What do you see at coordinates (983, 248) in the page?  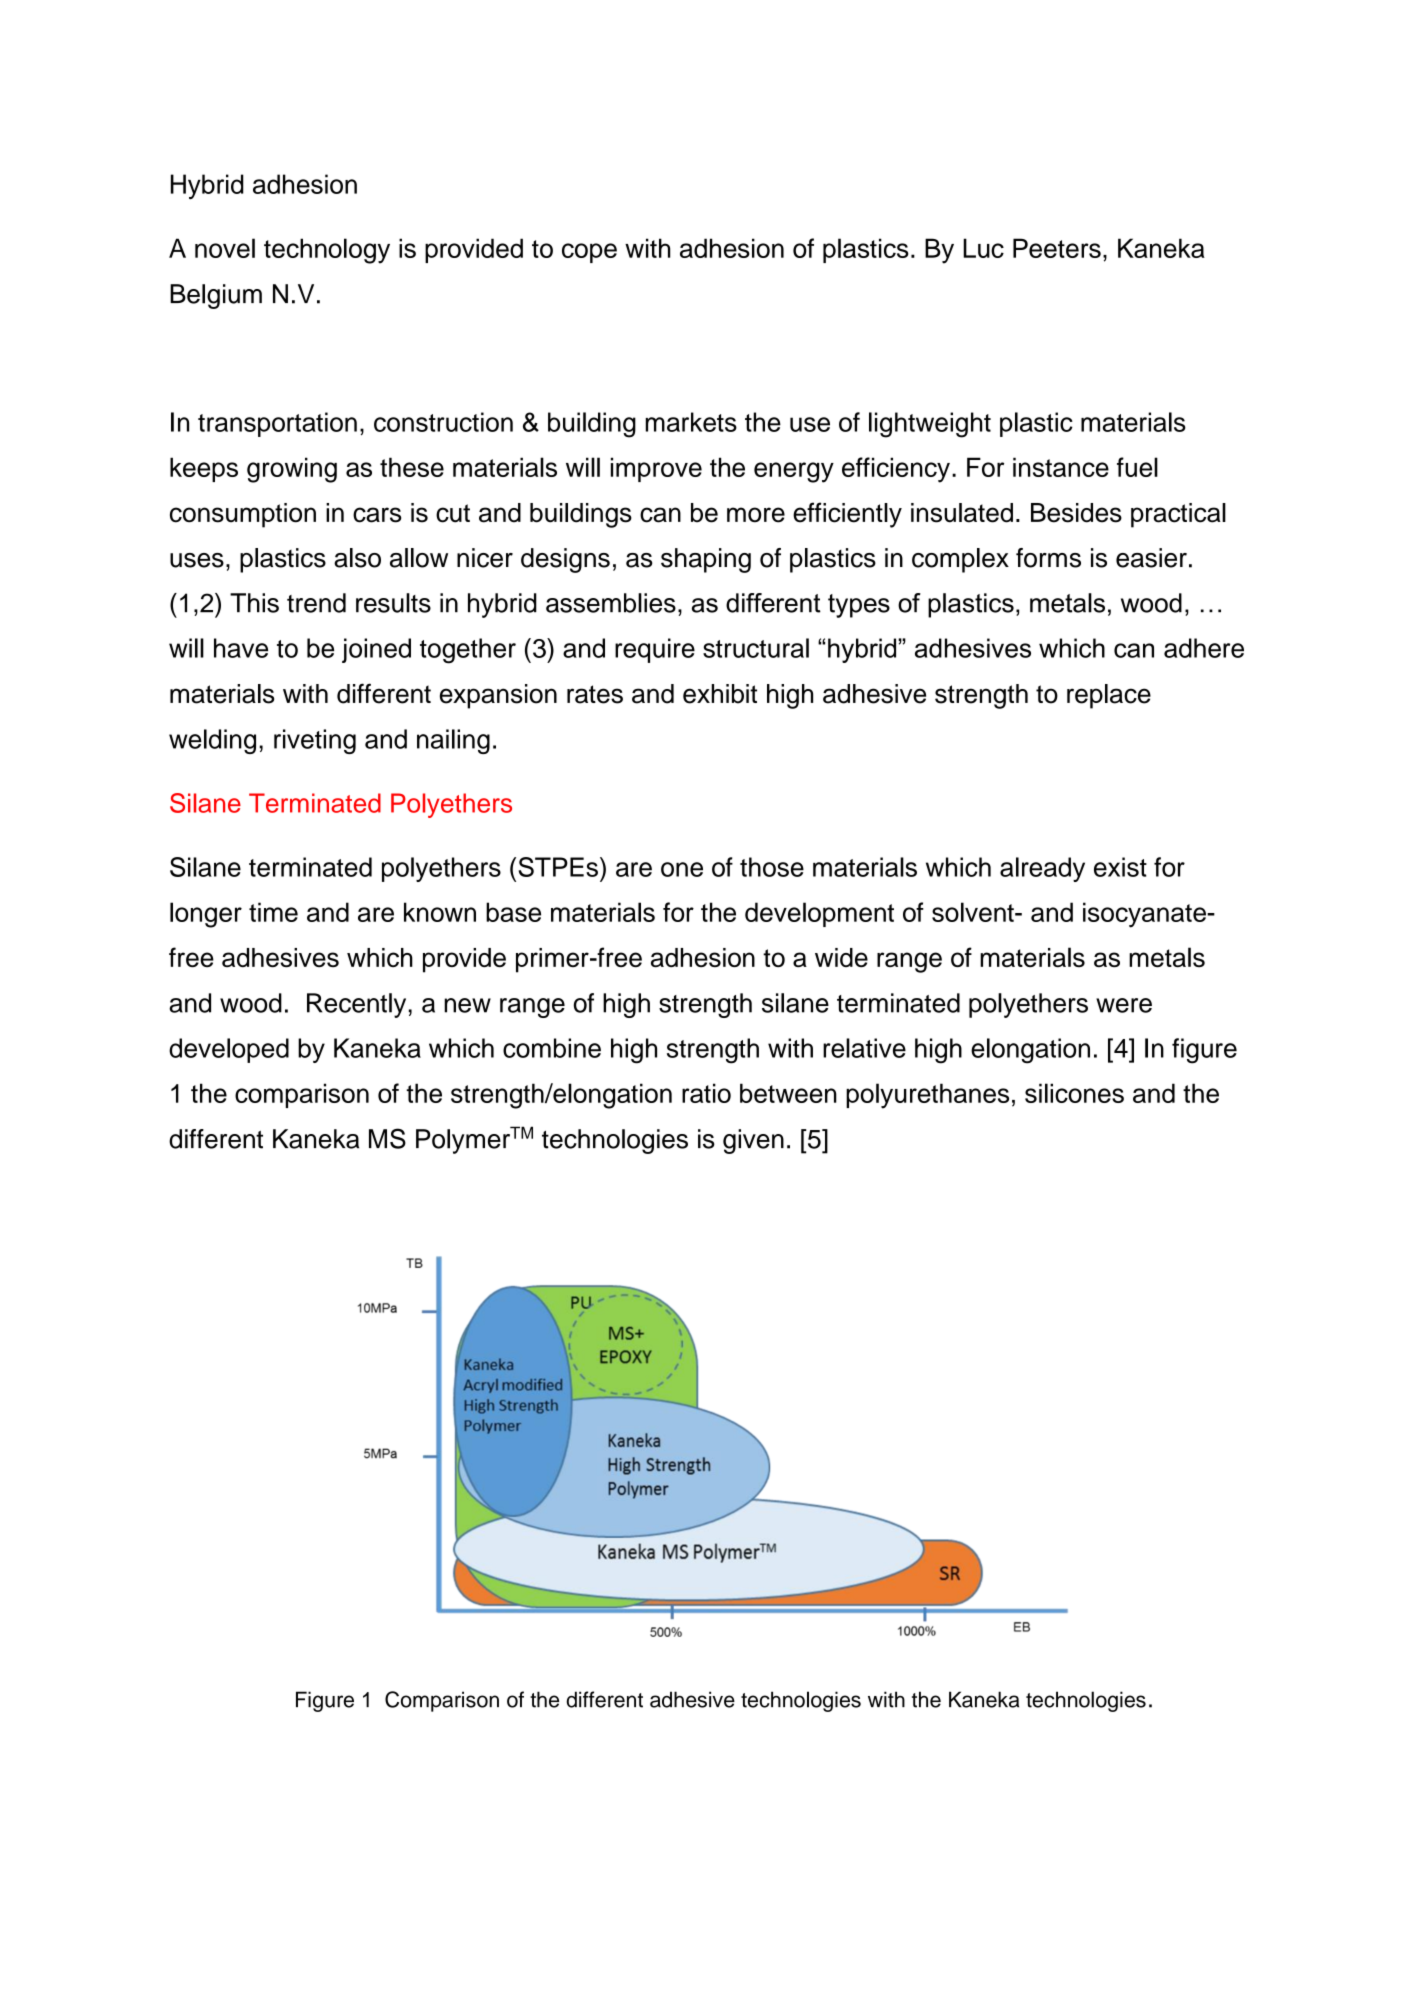 I see `Luc` at bounding box center [983, 248].
